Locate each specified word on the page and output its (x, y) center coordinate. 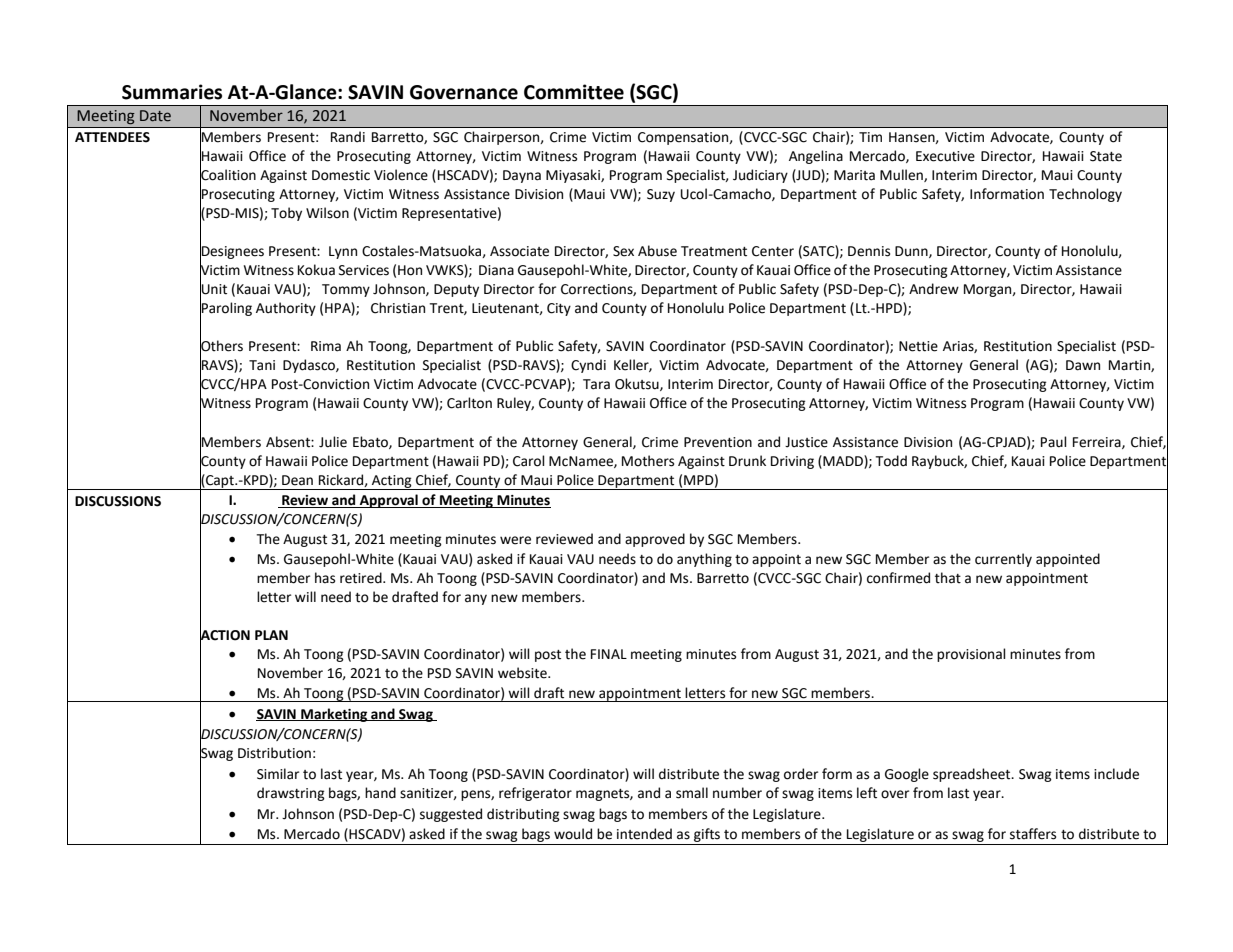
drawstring (291, 794)
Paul (1054, 442)
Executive (945, 156)
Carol (529, 461)
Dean (297, 480)
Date (155, 116)
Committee (574, 92)
